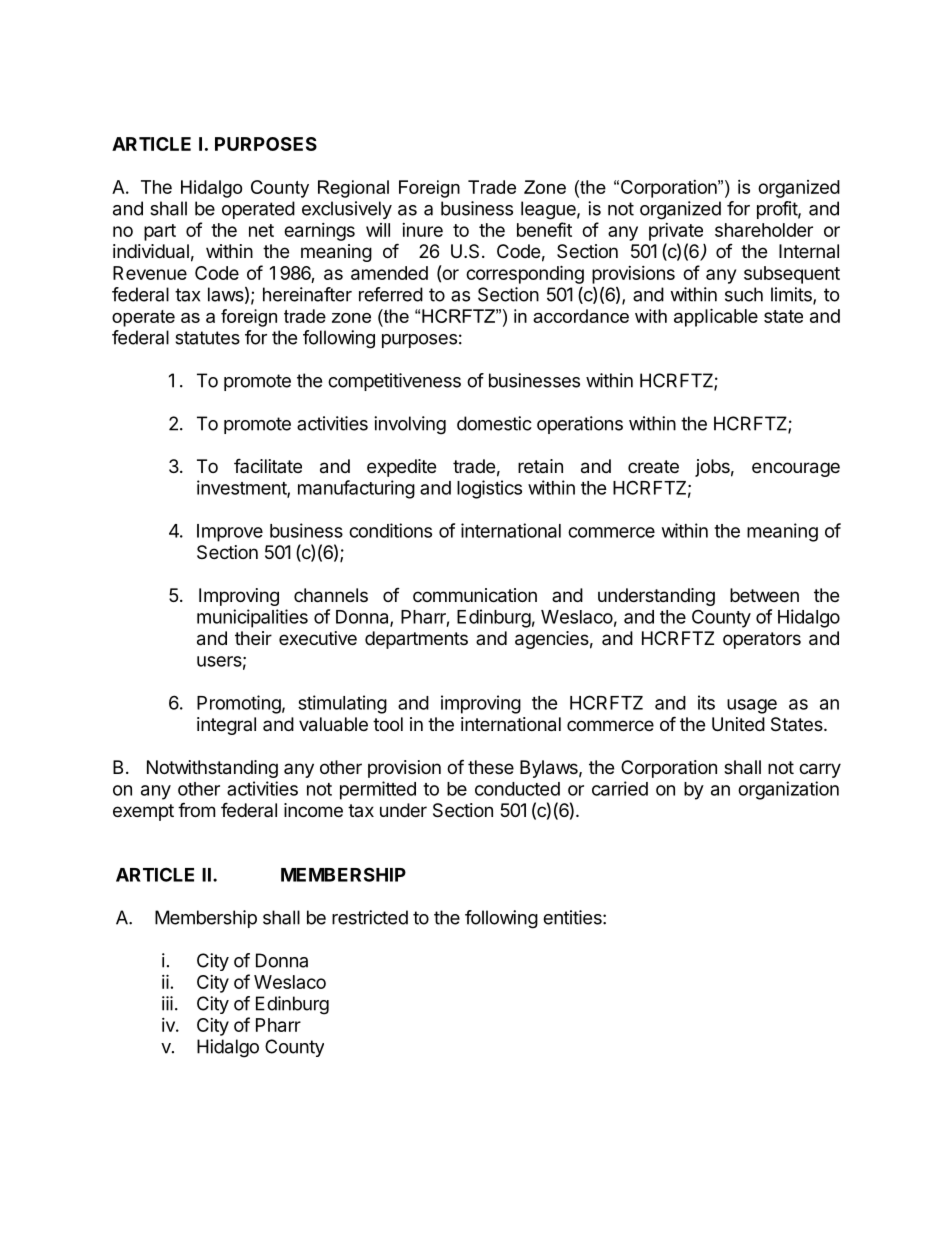 The width and height of the document is (952, 1233). Describe the element at coordinates (268, 465) in the document. I see `facilitate` at that location.
